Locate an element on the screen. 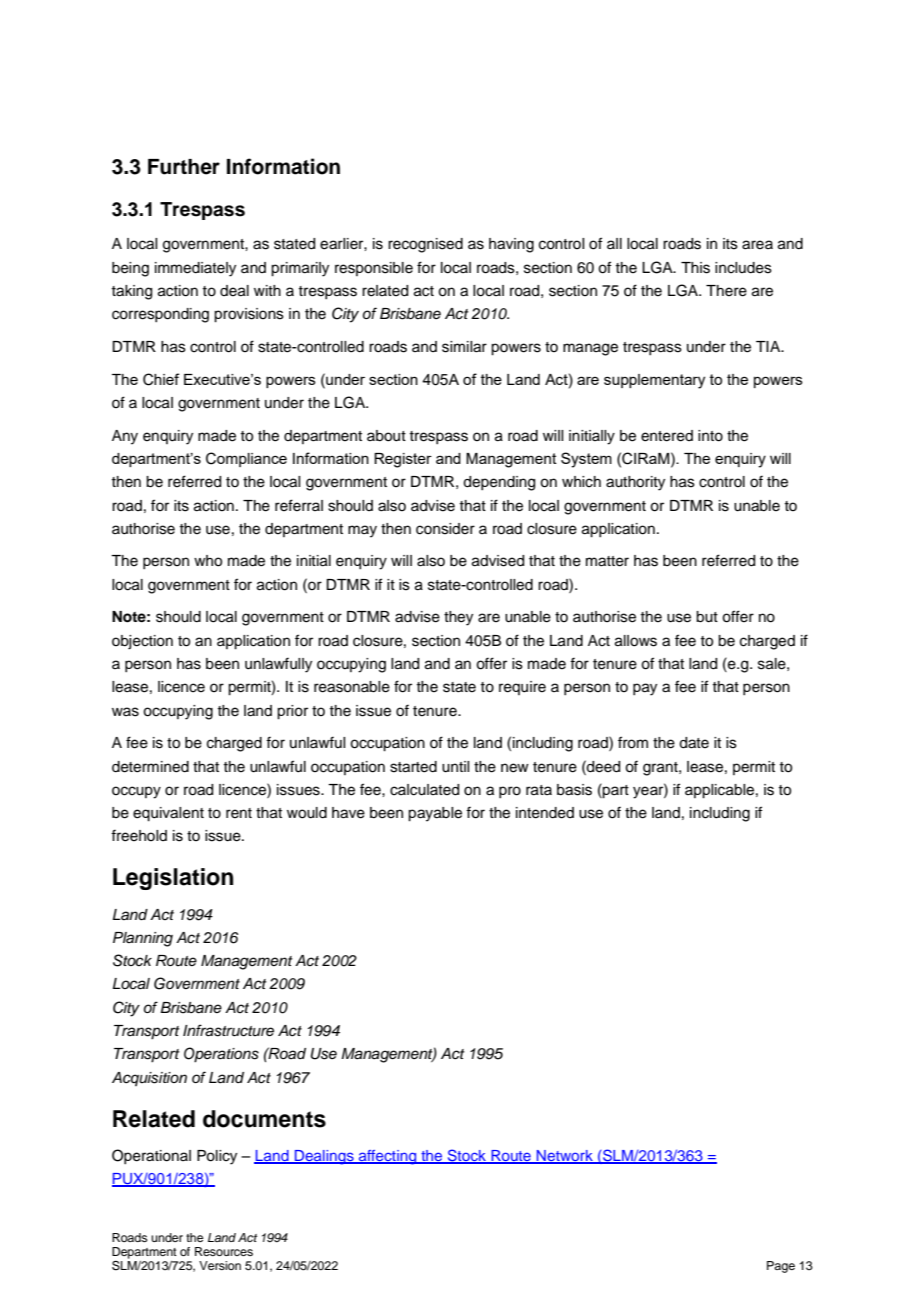 The height and width of the screenshot is (1308, 924). payable is located at coordinates (435, 814).
